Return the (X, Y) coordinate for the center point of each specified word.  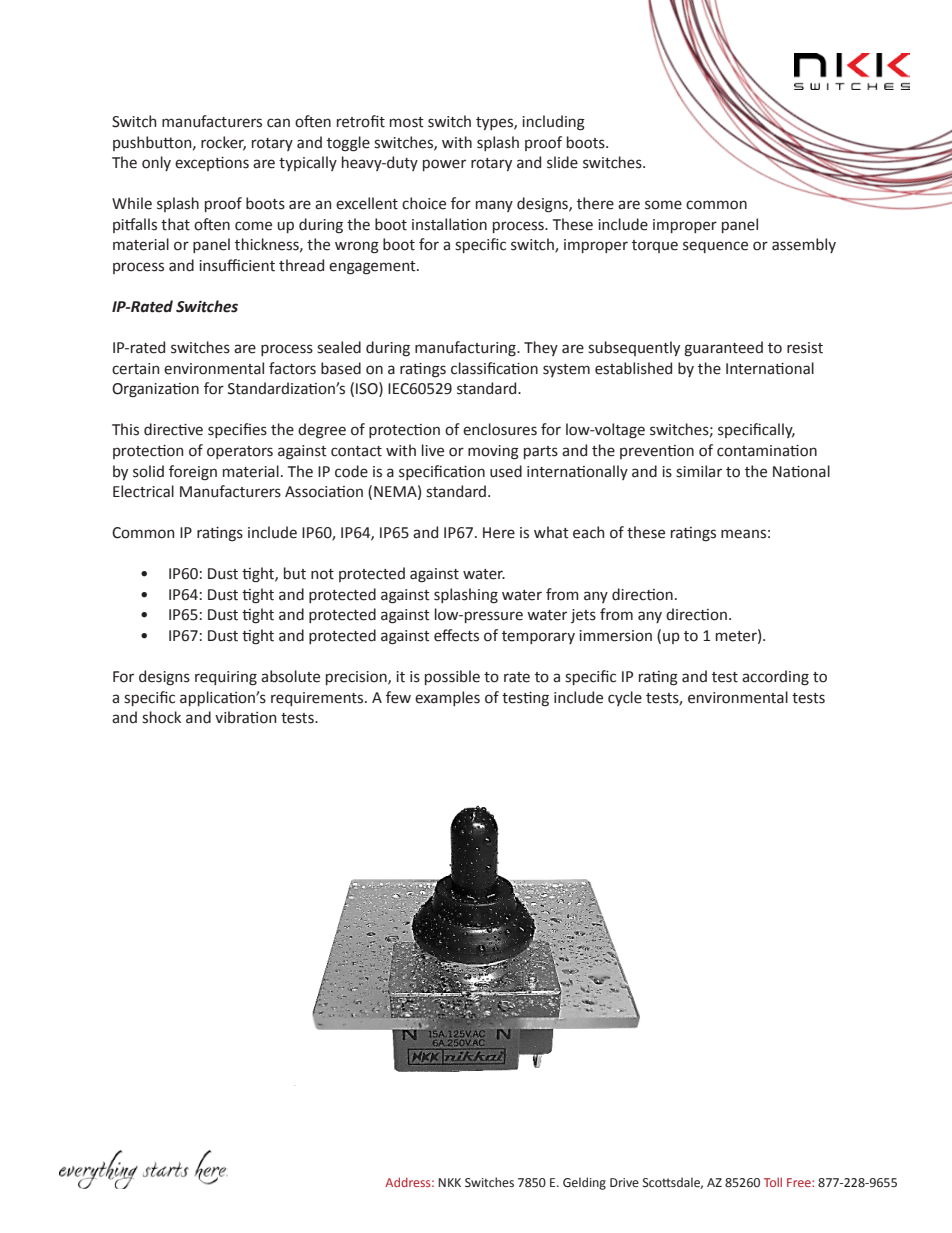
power (444, 165)
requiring (226, 678)
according (775, 678)
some (663, 205)
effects (456, 635)
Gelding (584, 1183)
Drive (624, 1182)
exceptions (212, 164)
